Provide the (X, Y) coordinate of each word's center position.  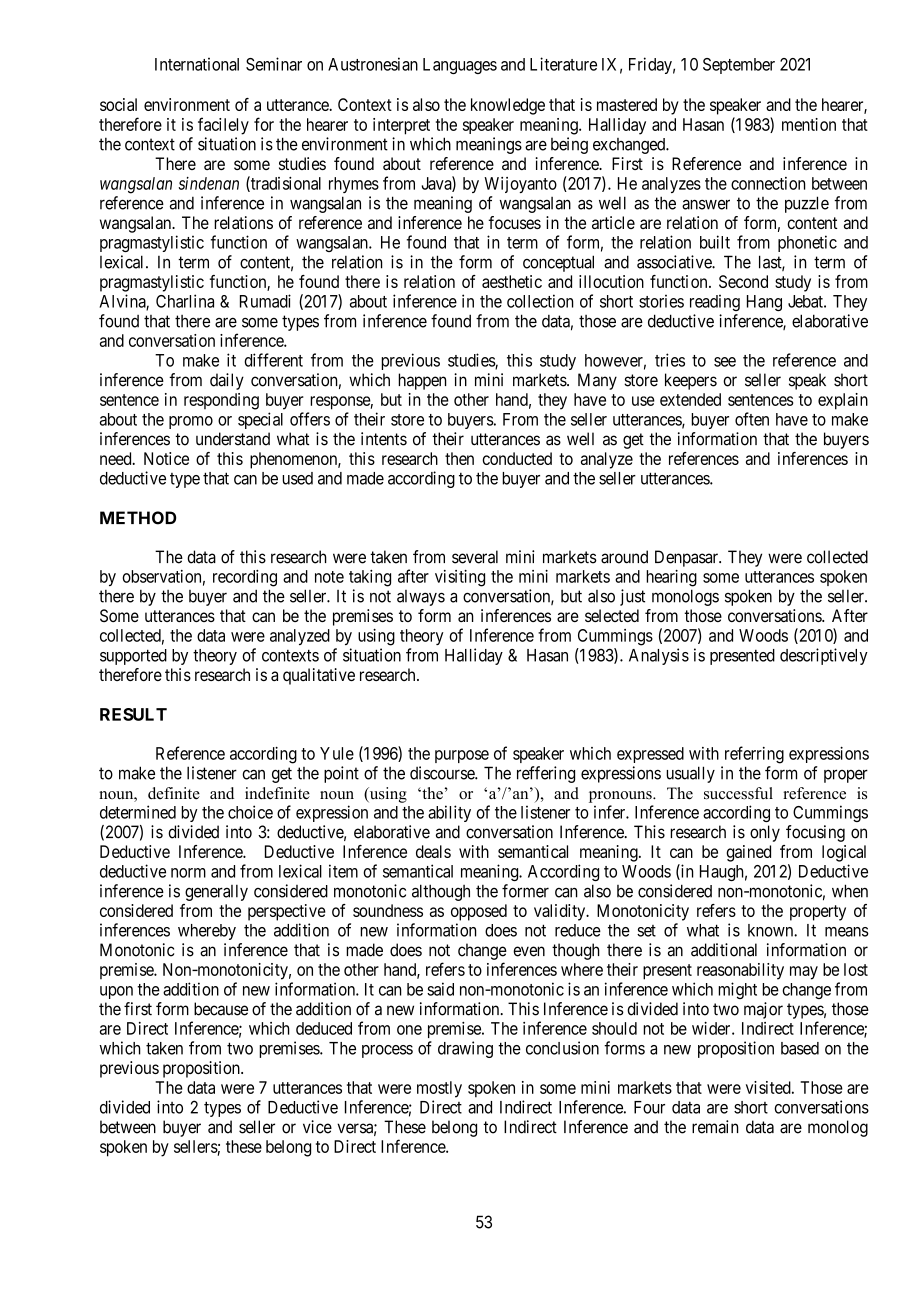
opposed (479, 912)
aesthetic (512, 281)
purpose (462, 756)
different (273, 360)
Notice (166, 458)
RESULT (133, 714)
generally (216, 893)
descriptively (824, 656)
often (752, 419)
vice (317, 1127)
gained (748, 853)
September (739, 66)
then (459, 458)
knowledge (508, 106)
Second (743, 281)
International (197, 64)
